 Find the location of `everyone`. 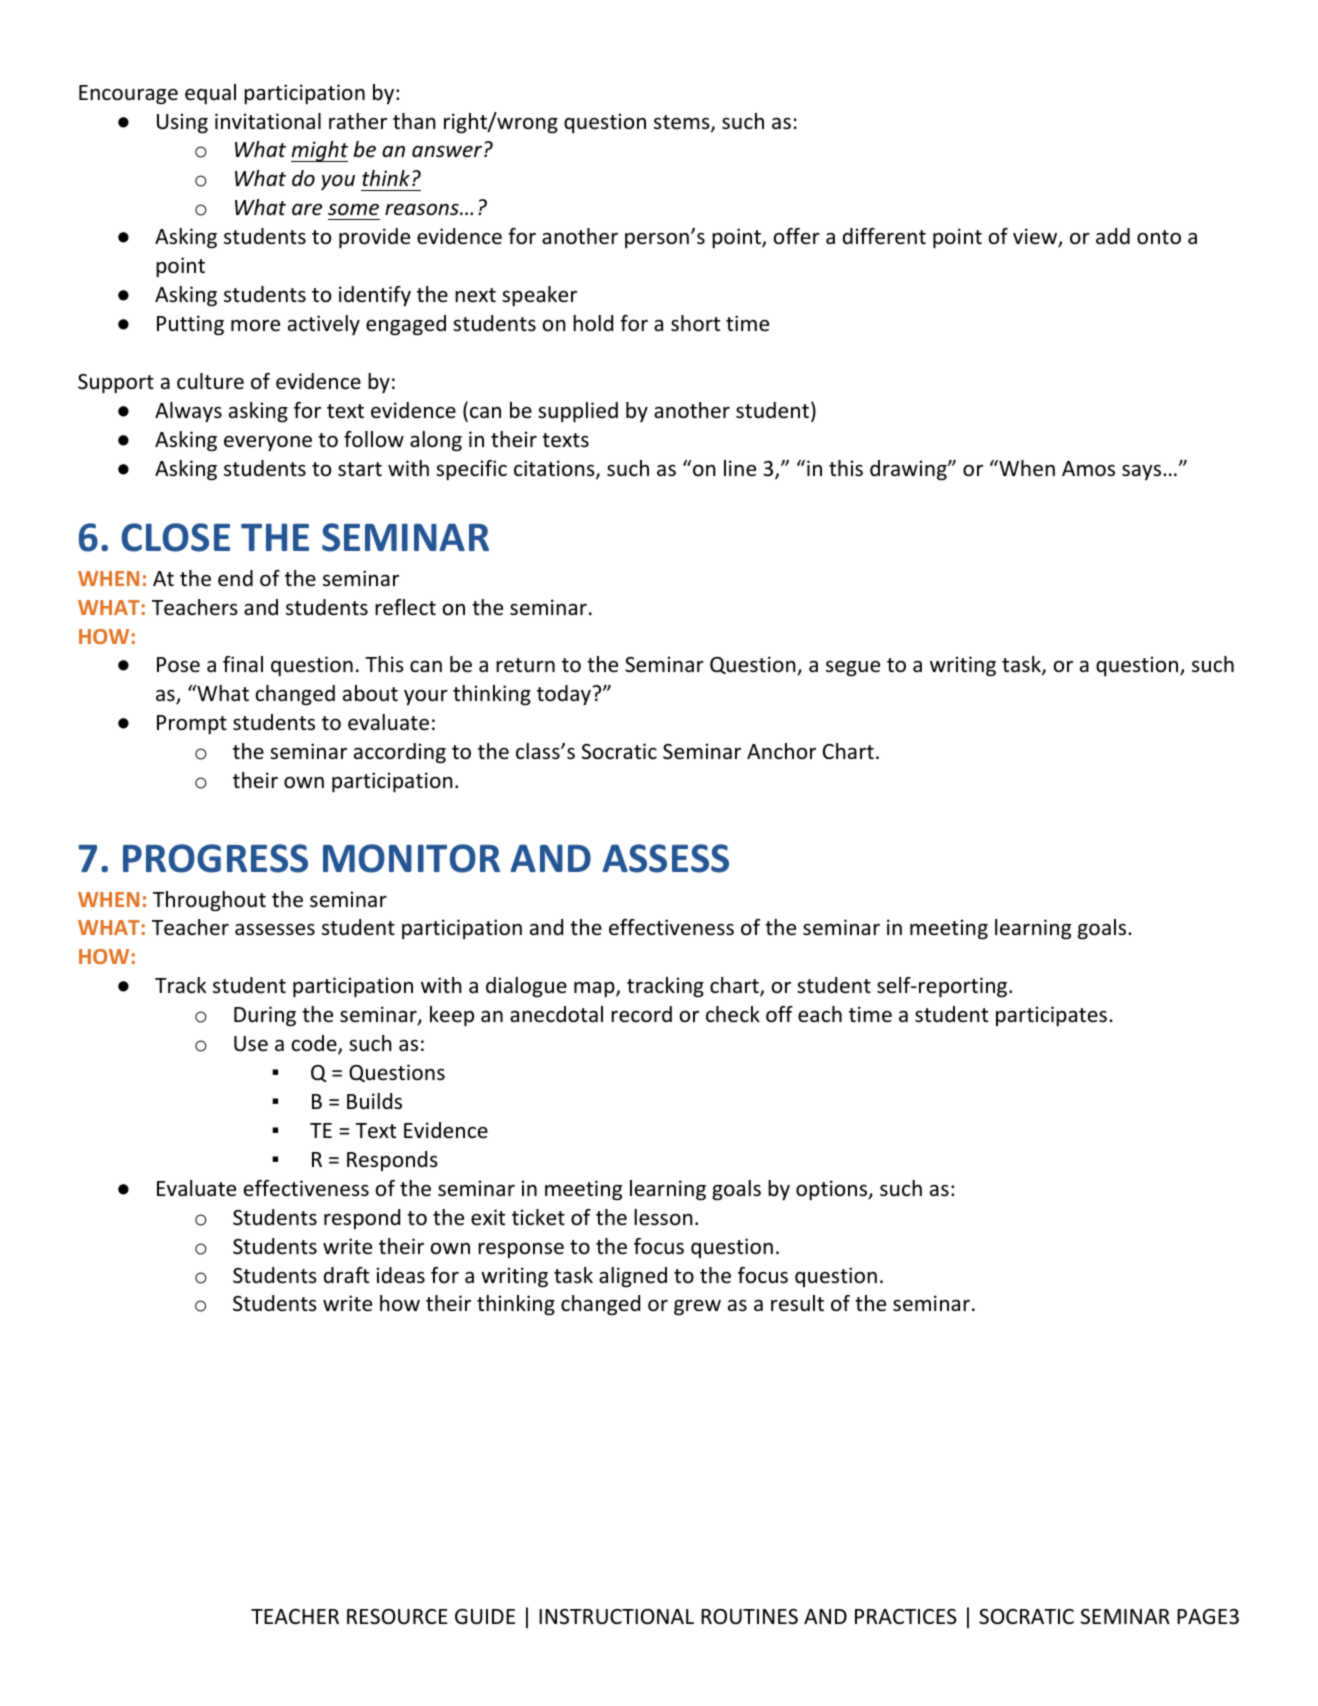

everyone is located at coordinates (268, 443).
